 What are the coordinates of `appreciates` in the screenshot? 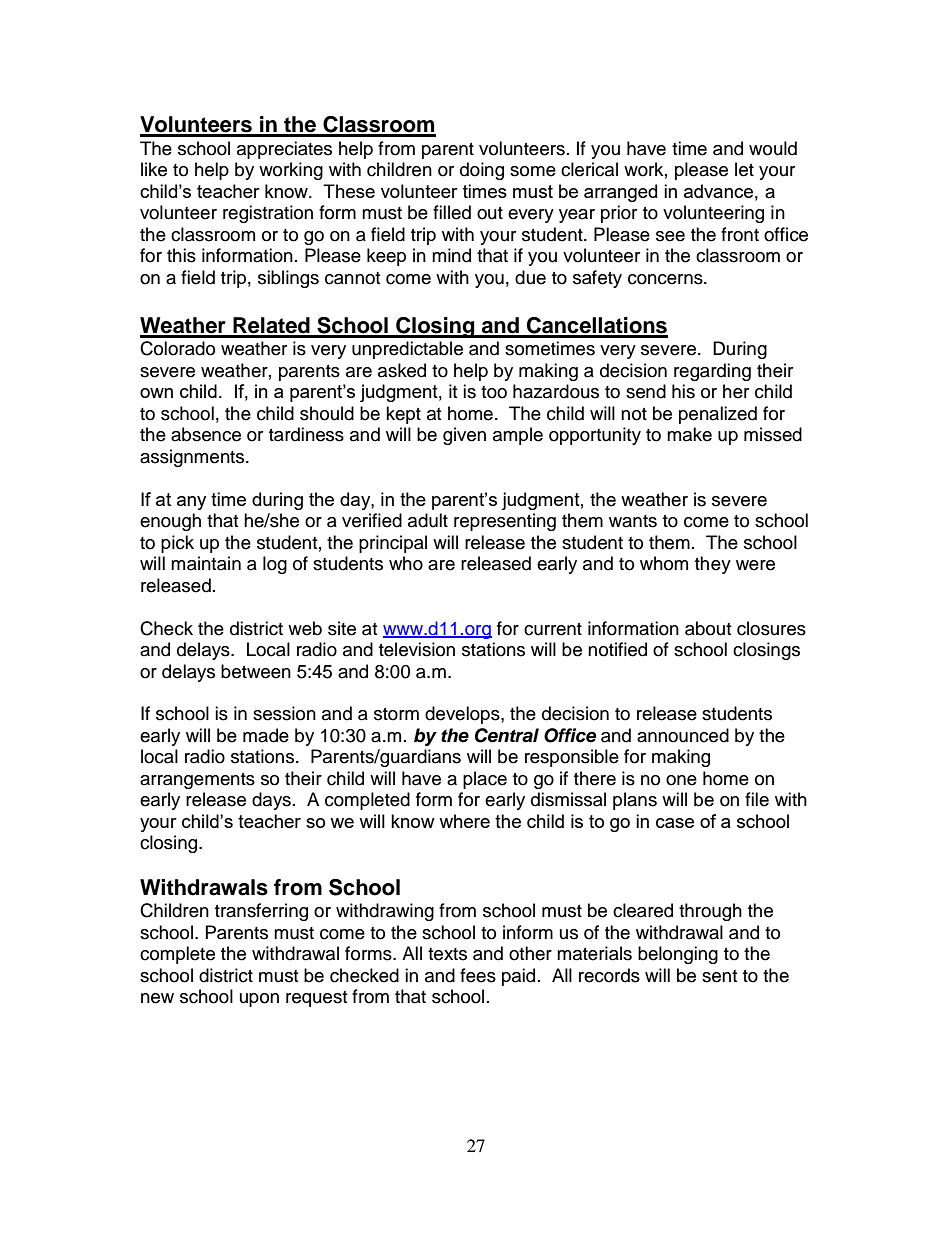 It's located at (284, 150).
